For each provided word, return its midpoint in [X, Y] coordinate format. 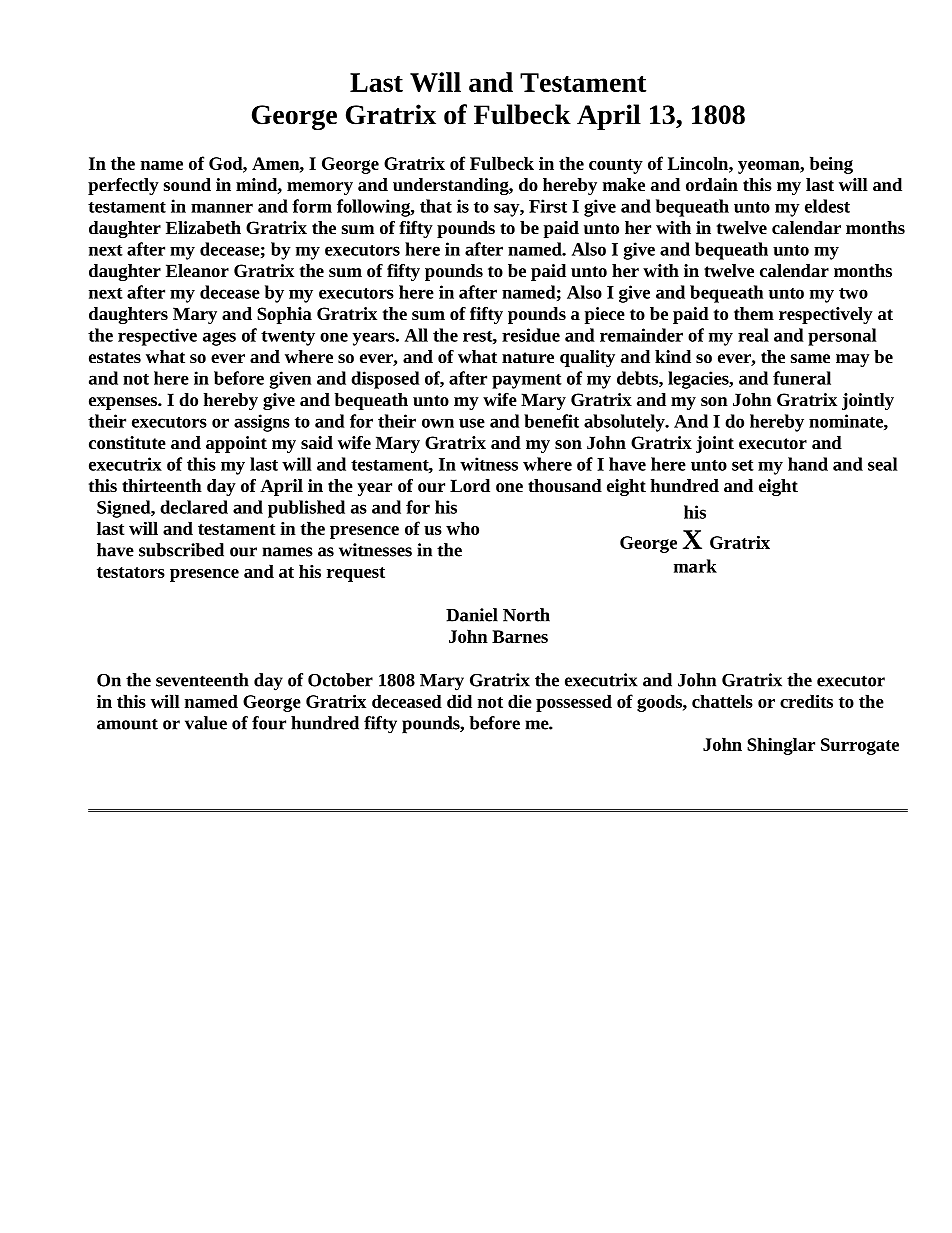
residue [531, 335]
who [462, 528]
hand [808, 464]
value [206, 723]
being [831, 165]
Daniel [472, 615]
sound [187, 185]
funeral [802, 378]
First [548, 206]
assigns [262, 423]
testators [131, 572]
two [853, 293]
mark [695, 566]
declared [194, 507]
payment [527, 381]
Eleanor [197, 270]
